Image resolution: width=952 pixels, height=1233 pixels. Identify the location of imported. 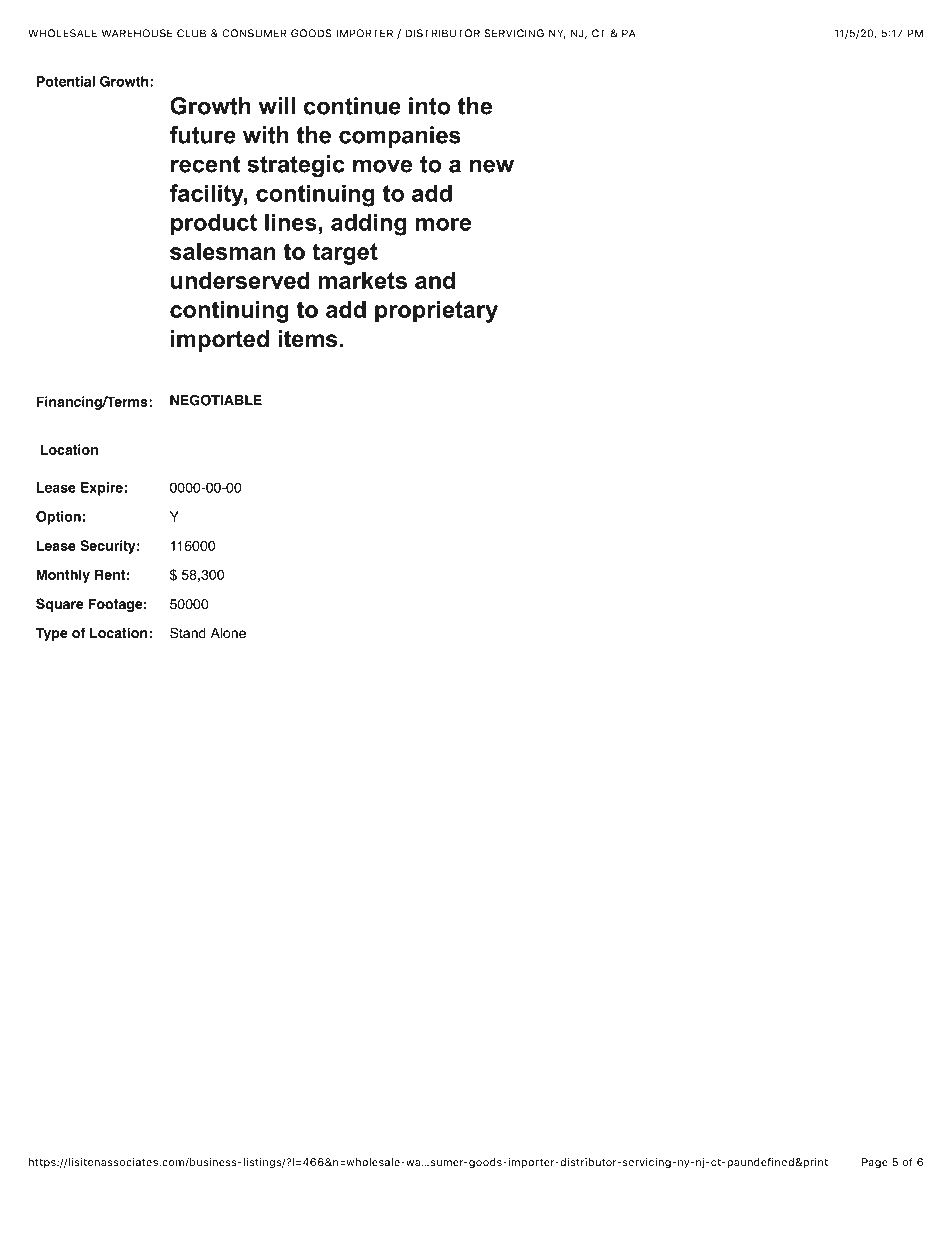
(220, 341).
